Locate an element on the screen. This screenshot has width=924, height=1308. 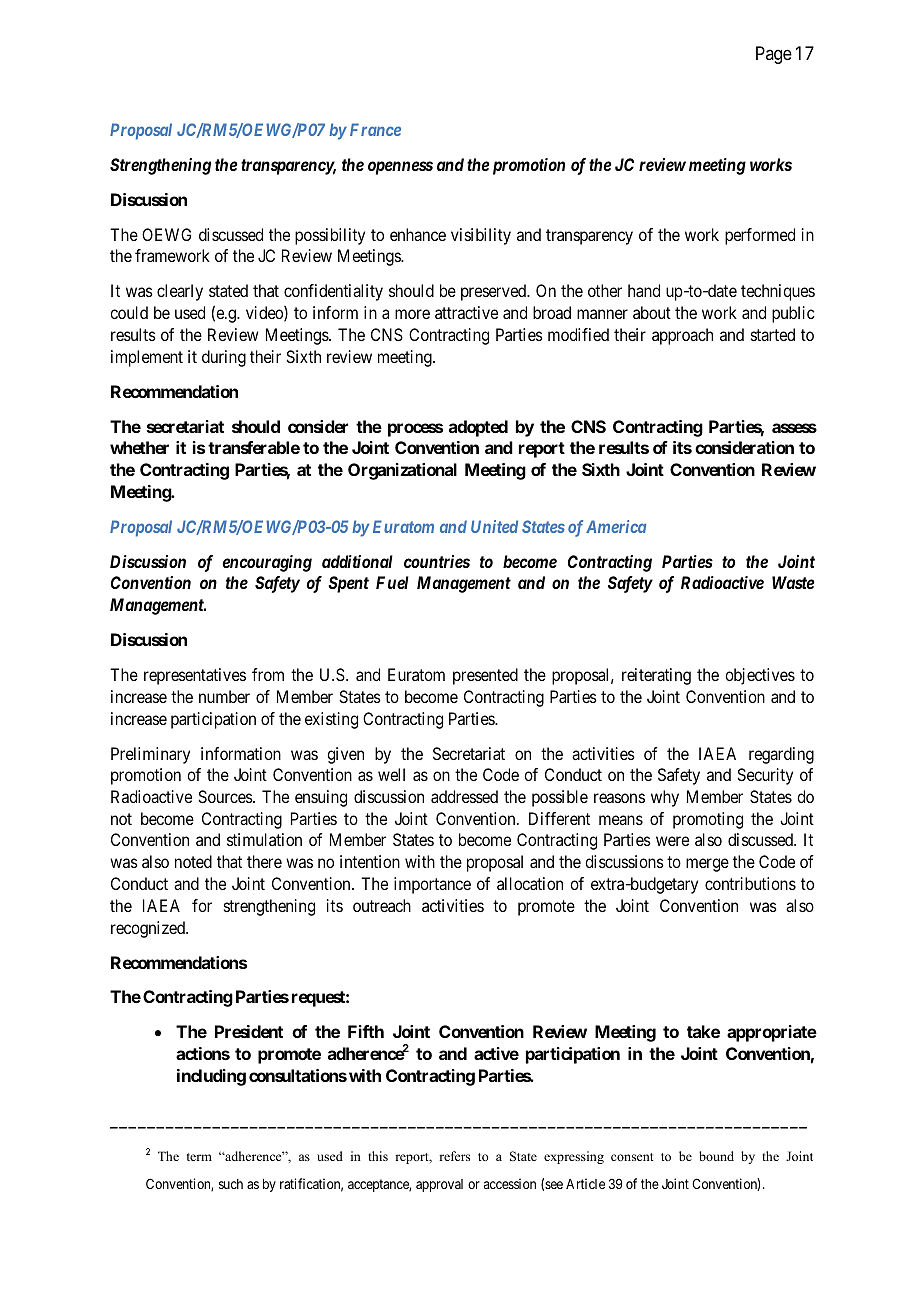
openness is located at coordinates (400, 168).
